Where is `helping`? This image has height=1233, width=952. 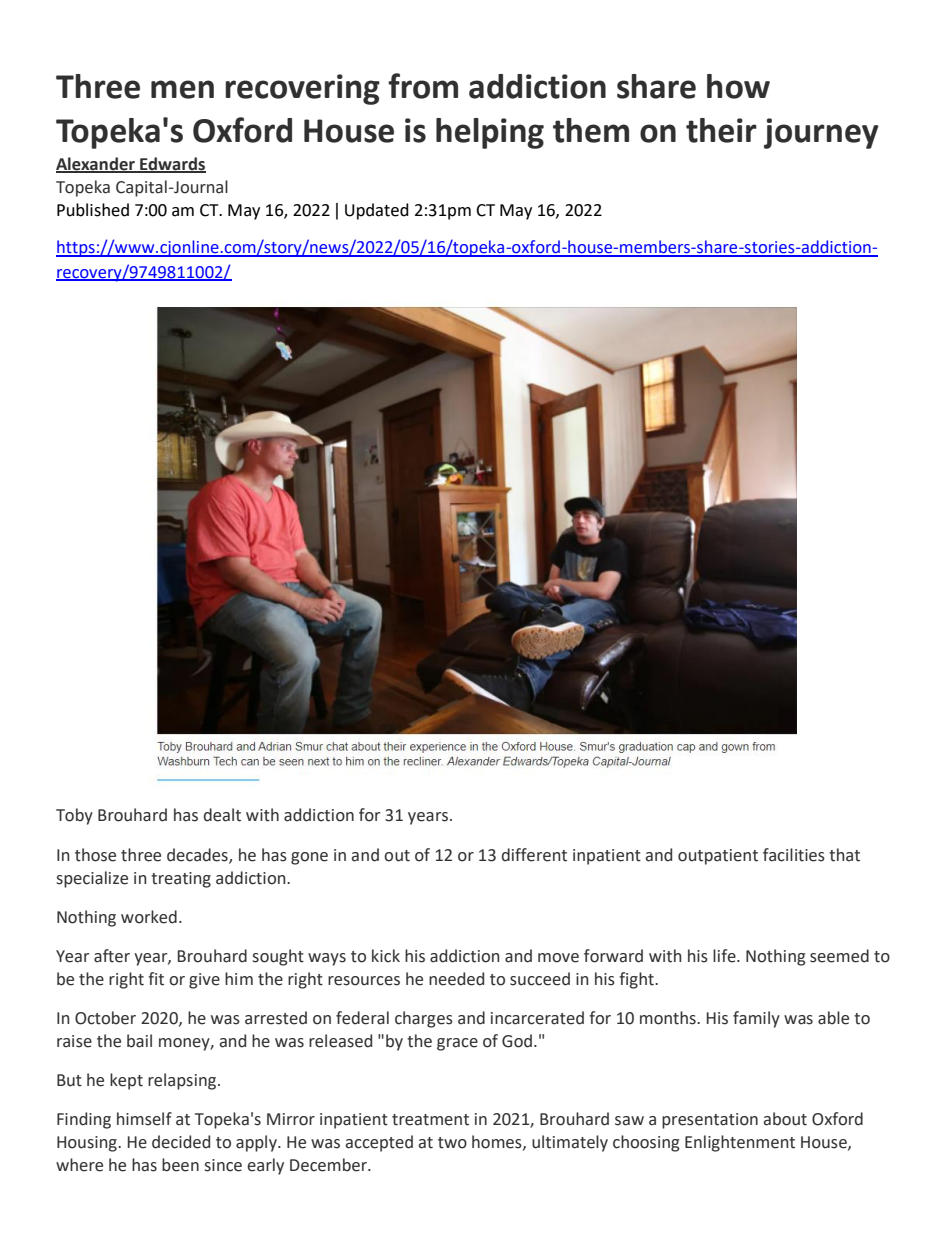 helping is located at coordinates (490, 133).
